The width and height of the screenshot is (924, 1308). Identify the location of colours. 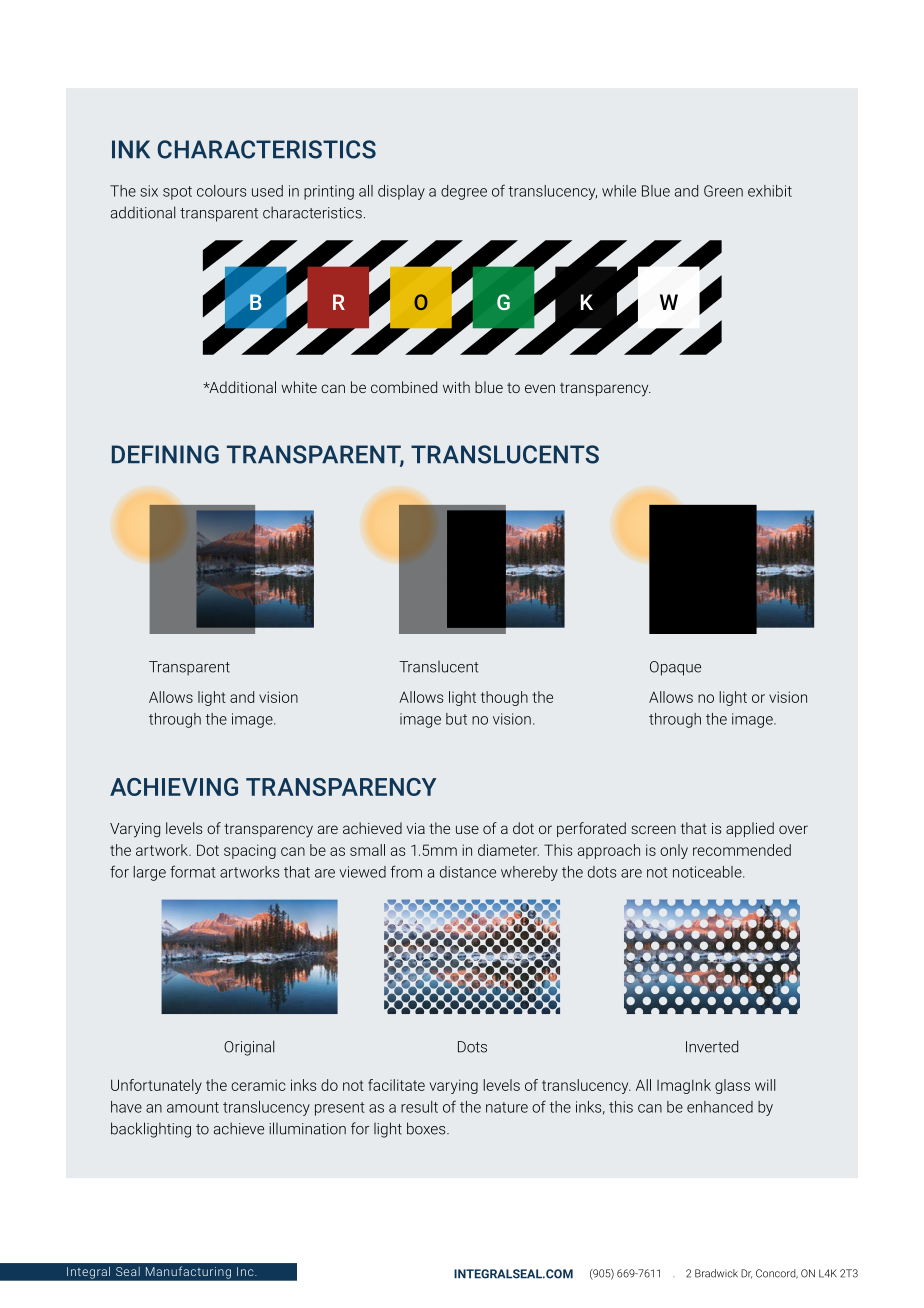
(221, 191).
